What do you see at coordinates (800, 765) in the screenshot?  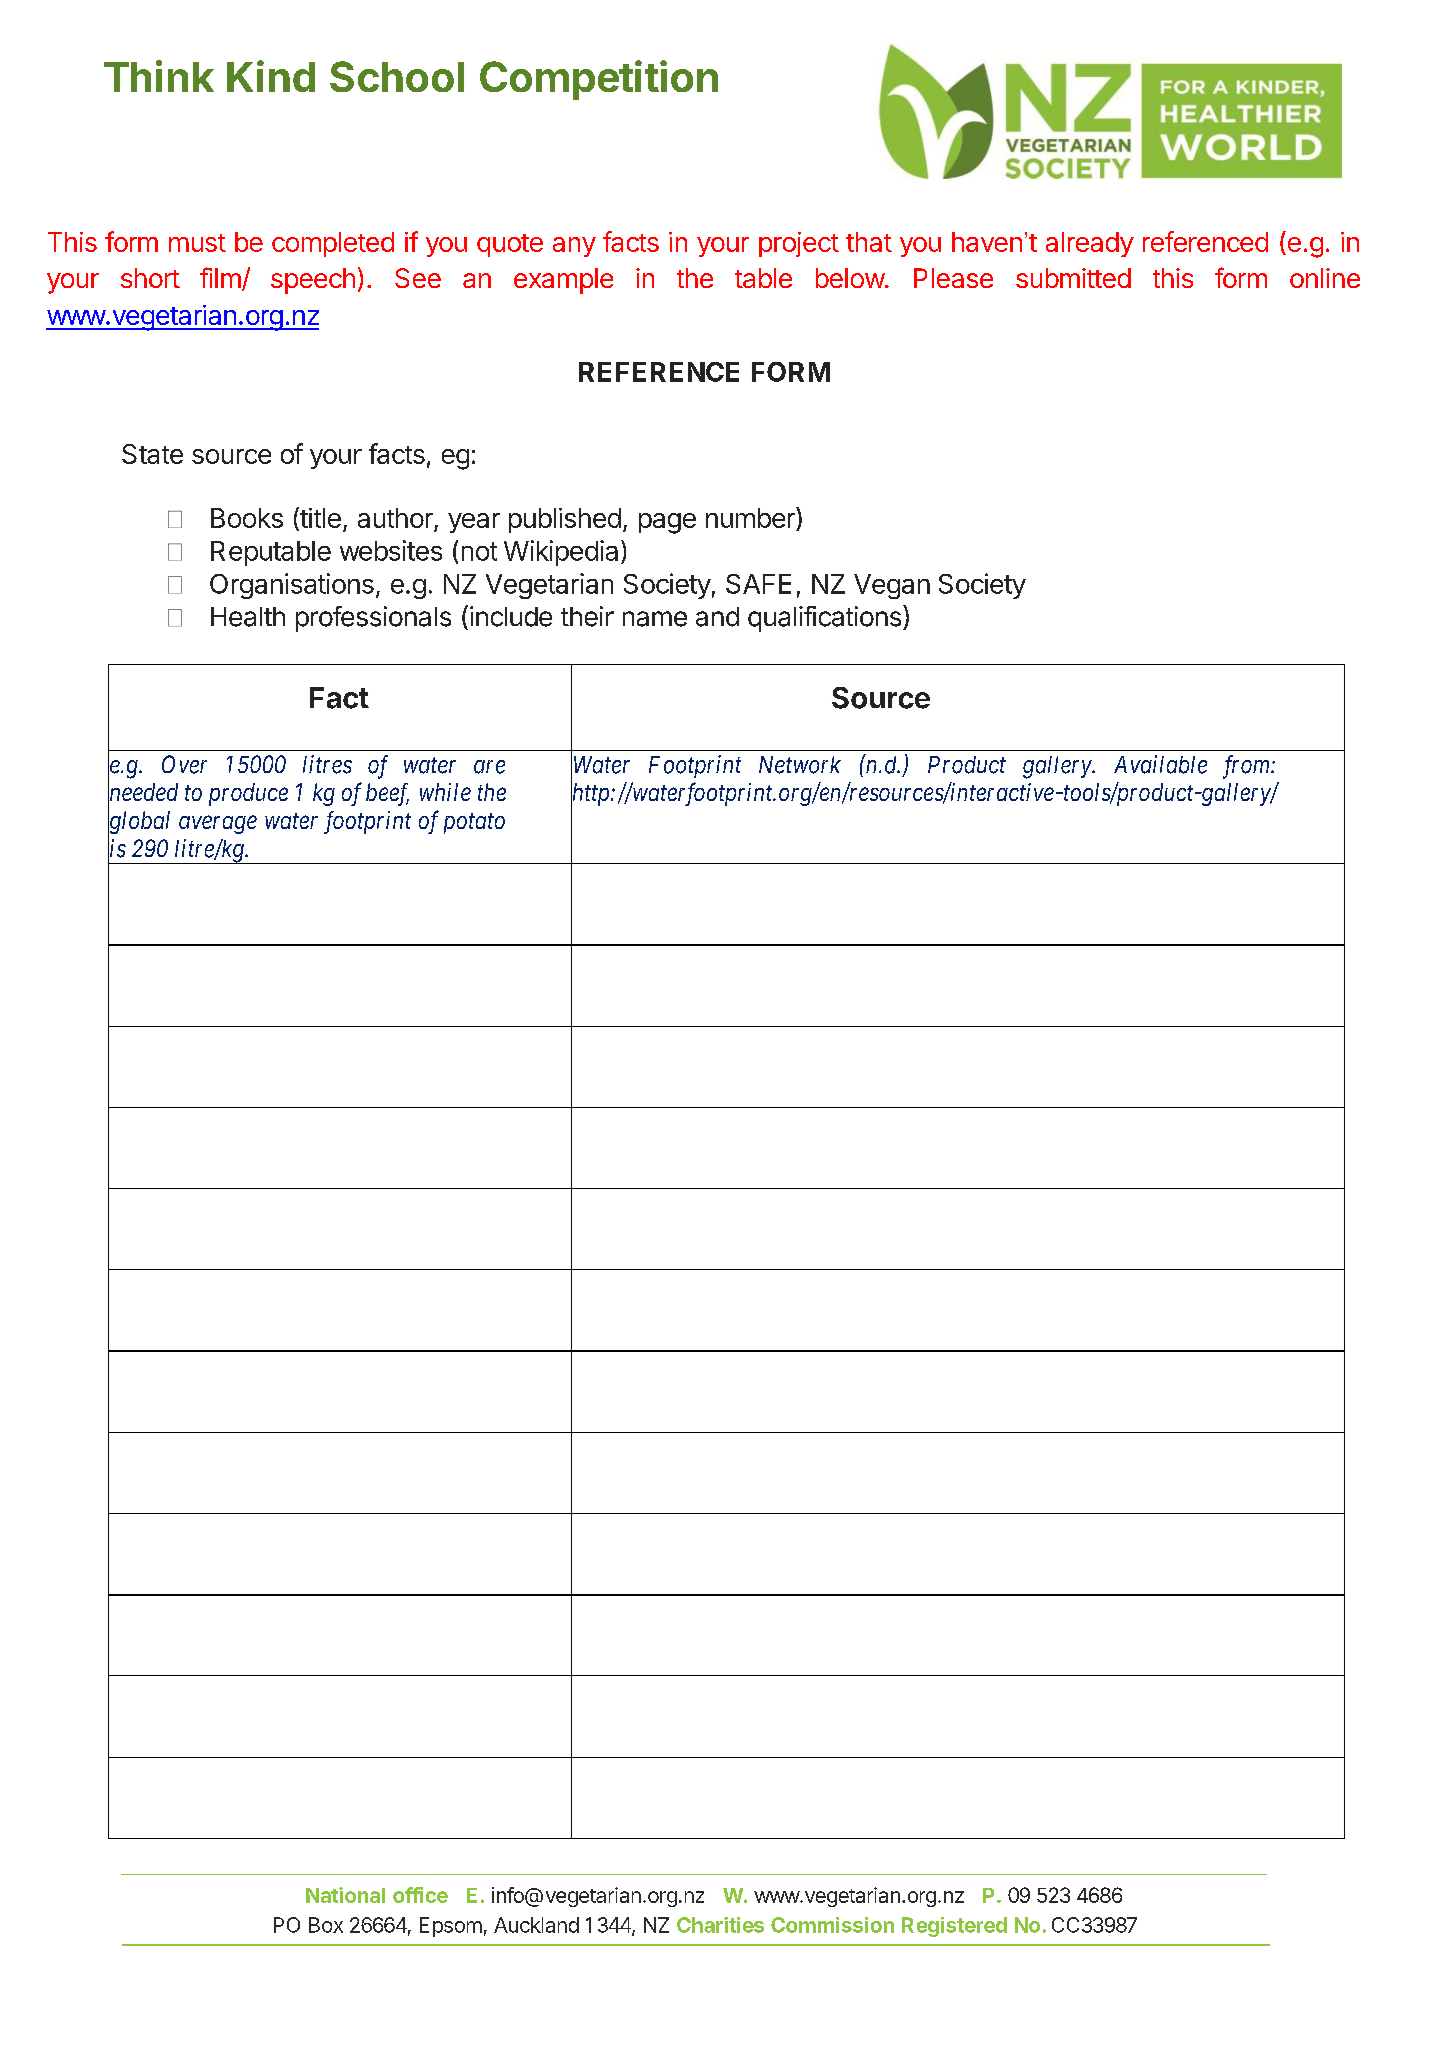 I see `Network` at bounding box center [800, 765].
